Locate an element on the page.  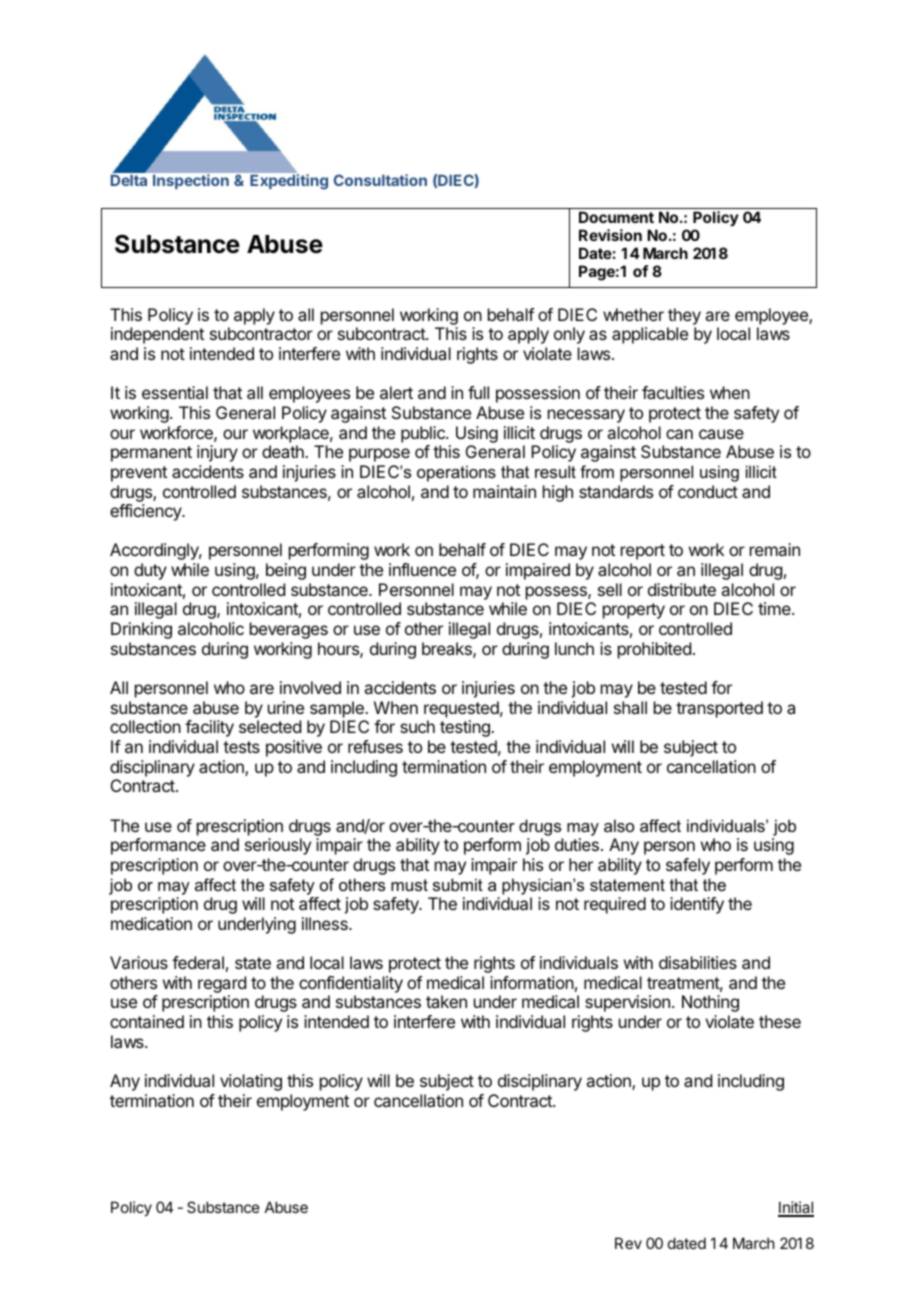
Document is located at coordinates (616, 217).
